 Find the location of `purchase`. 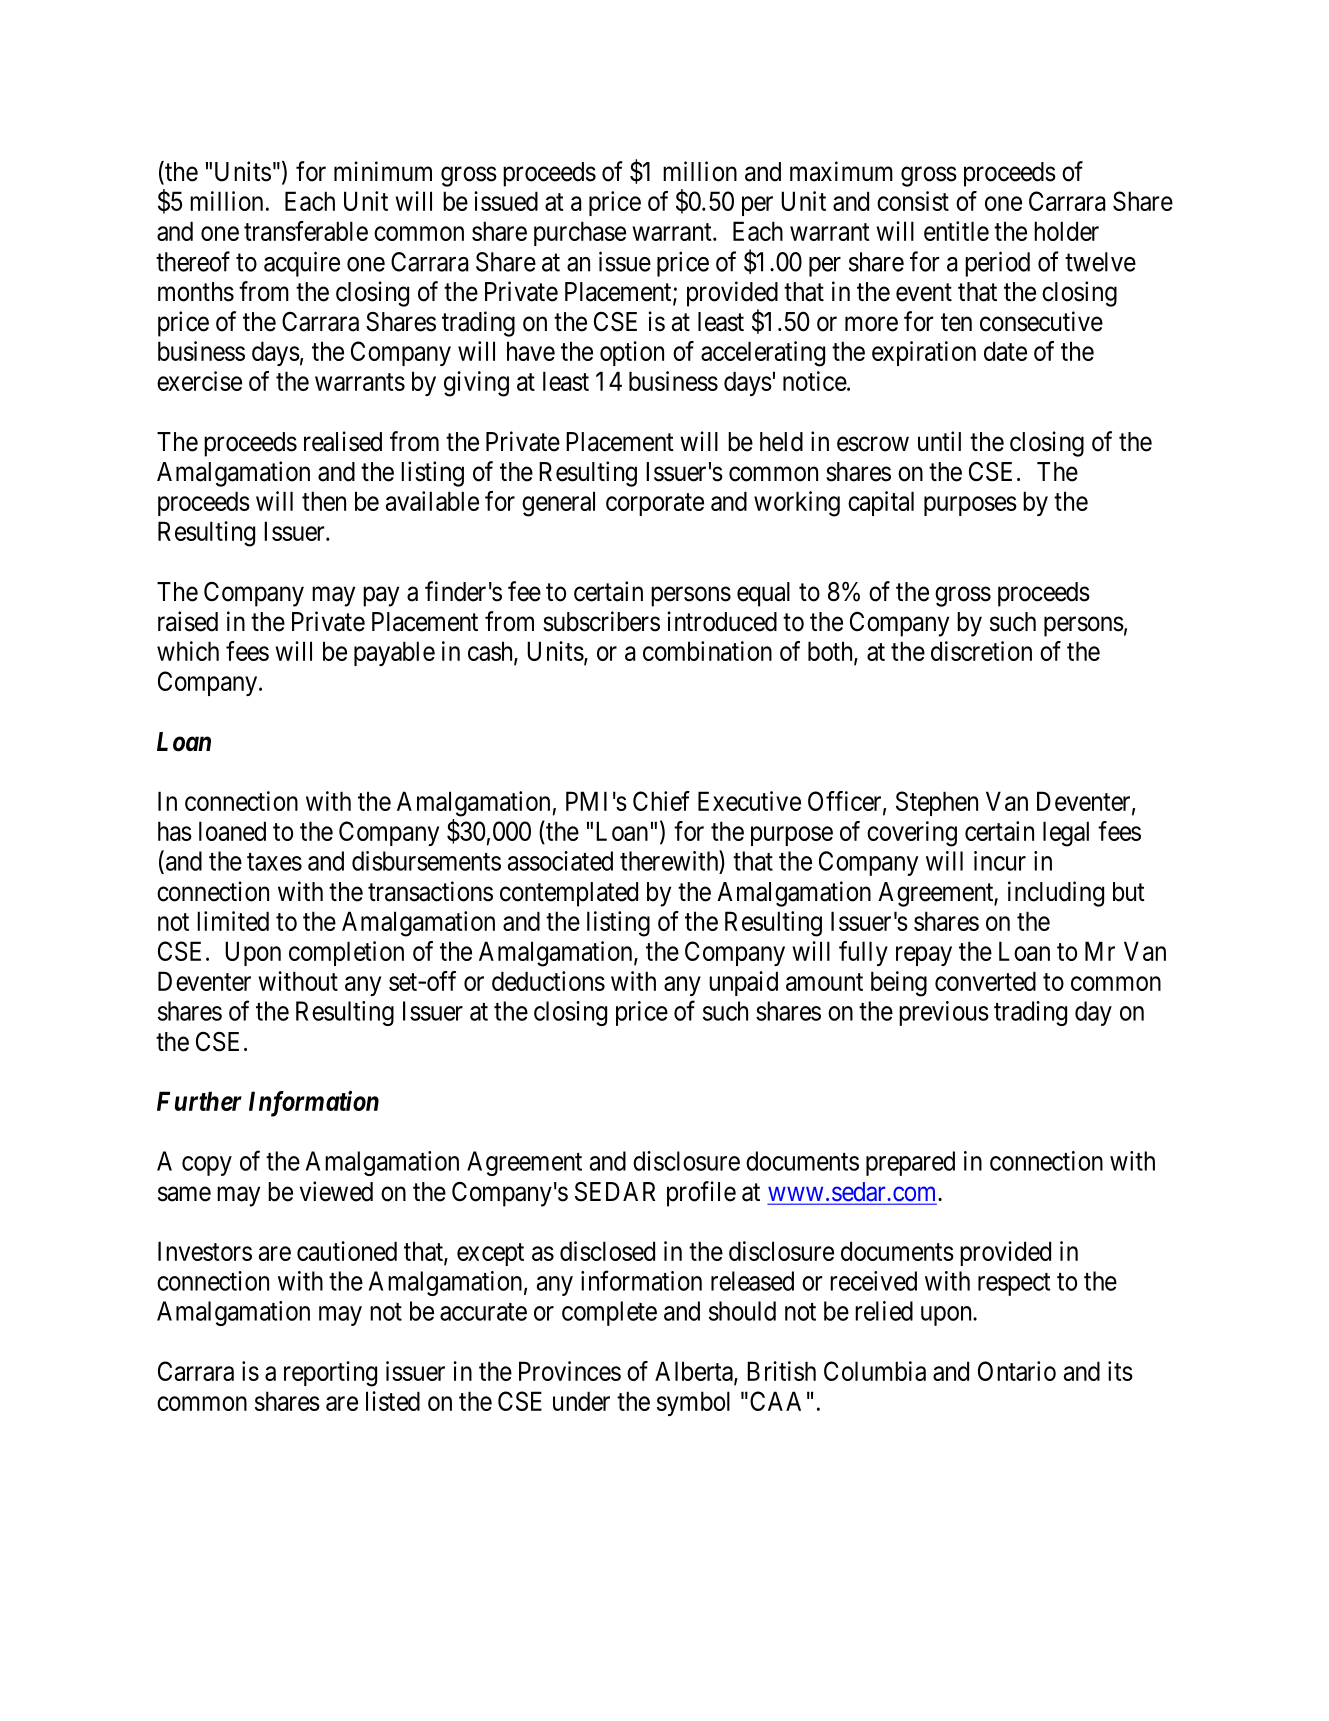

purchase is located at coordinates (580, 233).
